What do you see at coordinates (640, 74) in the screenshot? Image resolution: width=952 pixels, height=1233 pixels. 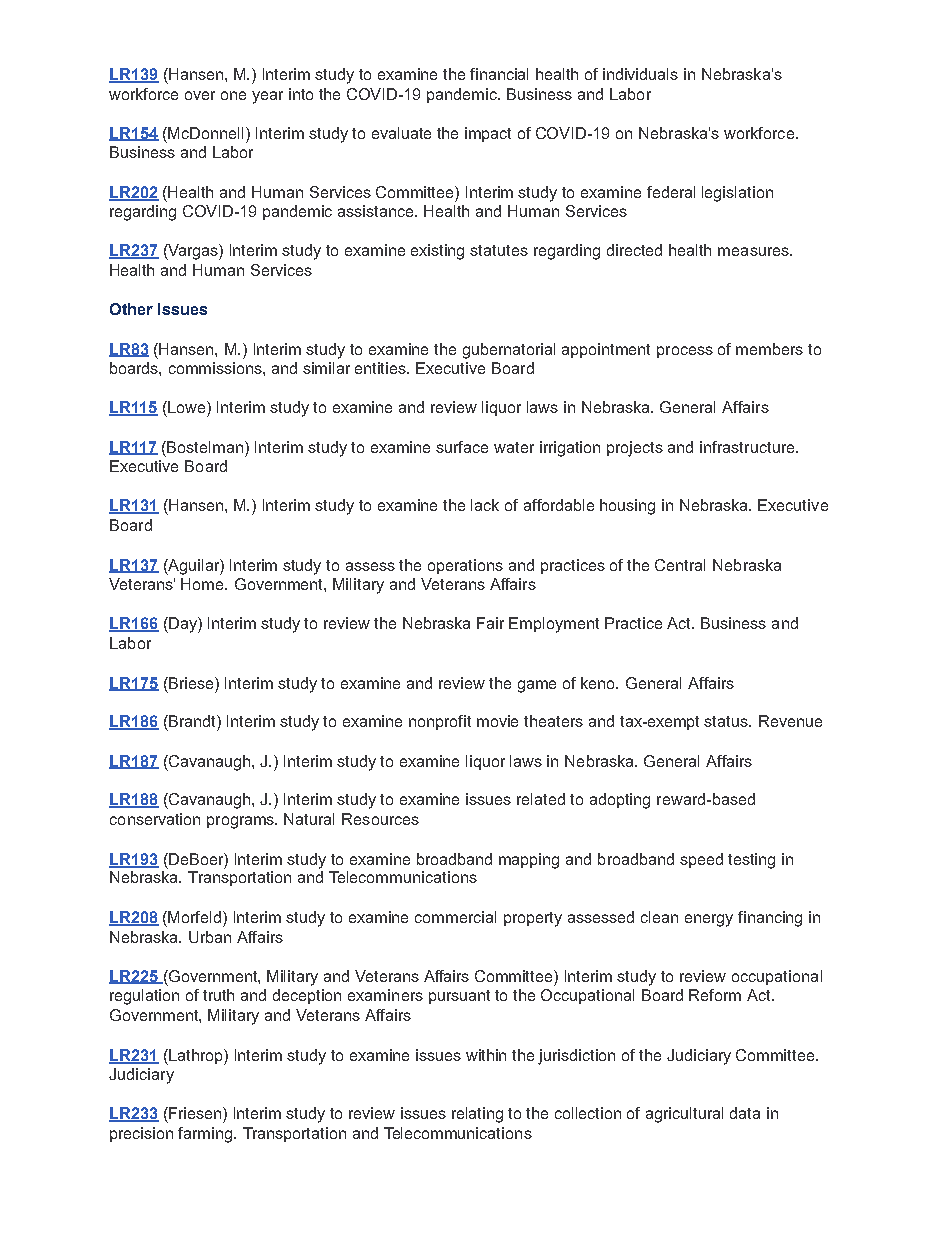 I see `individuals` at bounding box center [640, 74].
